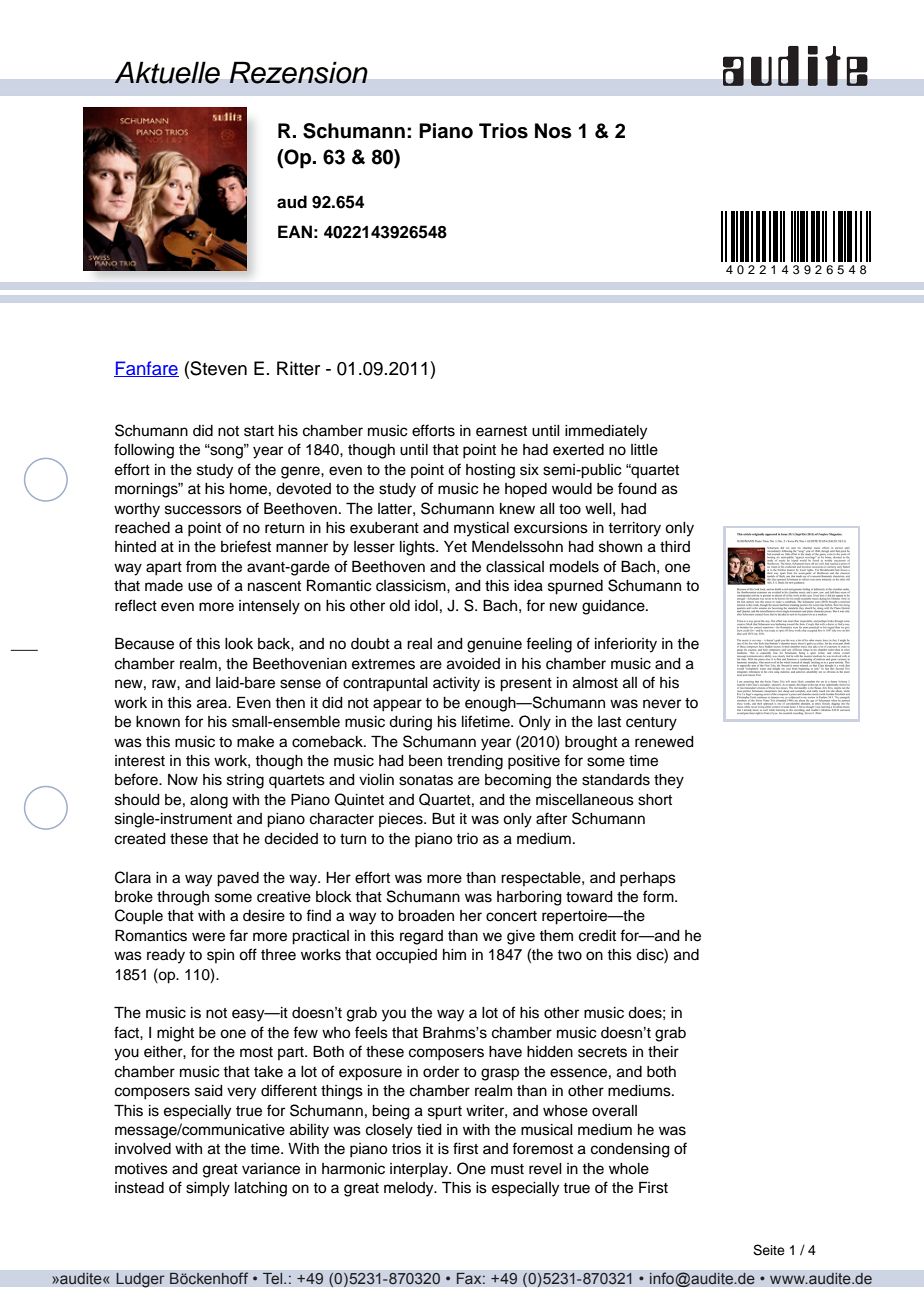 The height and width of the screenshot is (1308, 924). What do you see at coordinates (675, 546) in the screenshot?
I see `third` at bounding box center [675, 546].
